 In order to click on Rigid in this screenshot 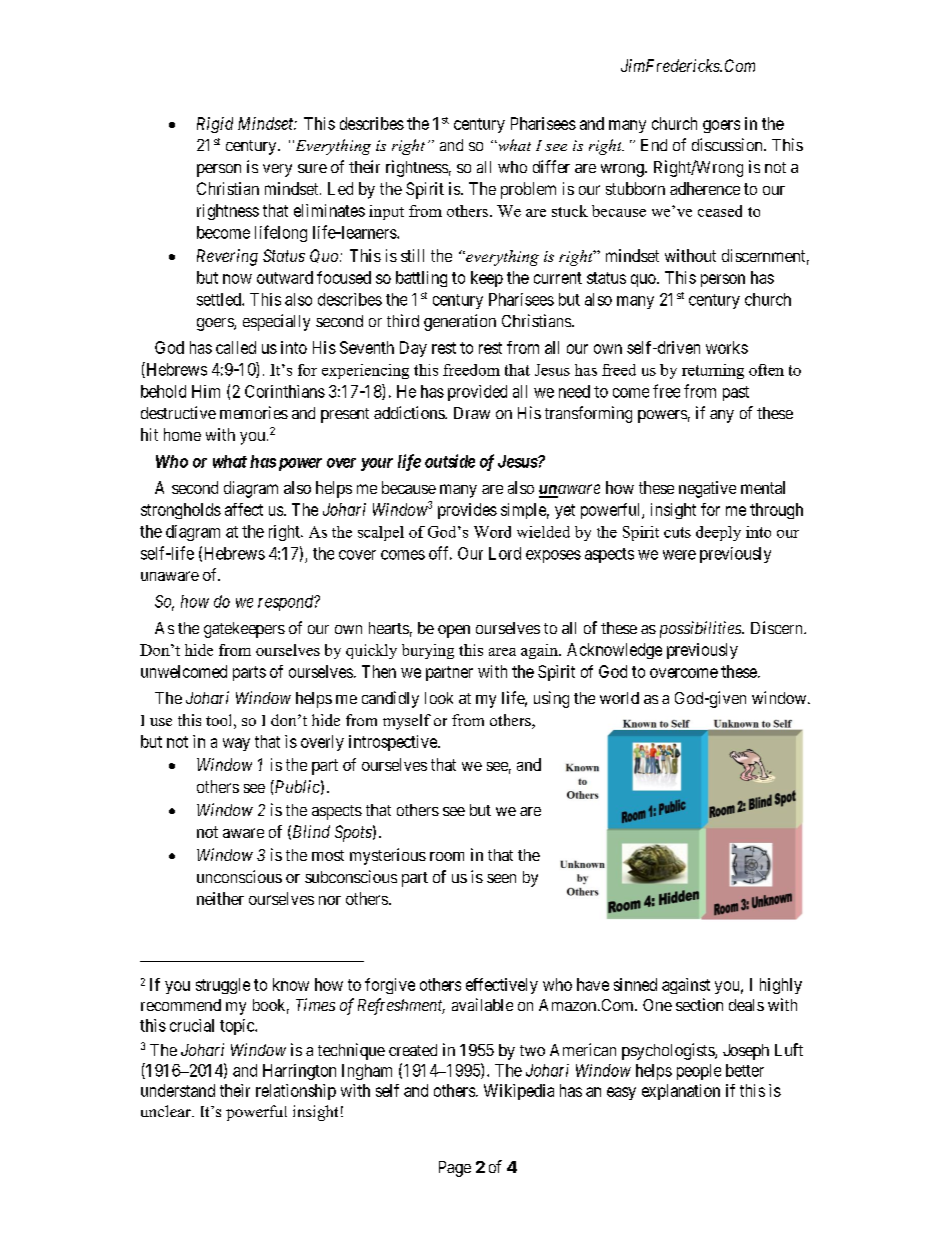, I will do `click(215, 125)`.
